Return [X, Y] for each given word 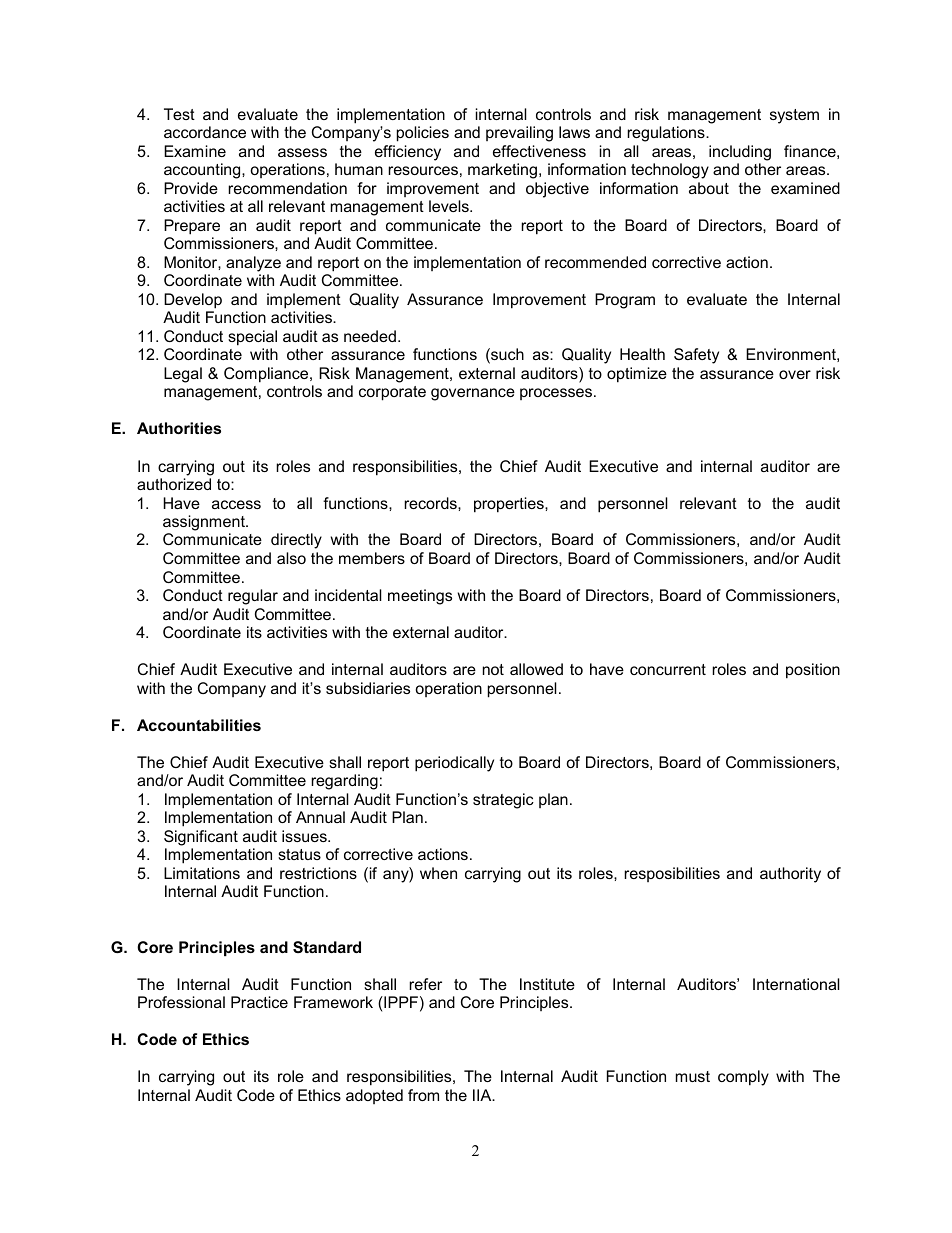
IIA [483, 1095]
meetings [420, 597]
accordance [205, 132]
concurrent [668, 669]
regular [253, 597]
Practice [259, 1002]
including [740, 153]
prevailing [519, 134]
